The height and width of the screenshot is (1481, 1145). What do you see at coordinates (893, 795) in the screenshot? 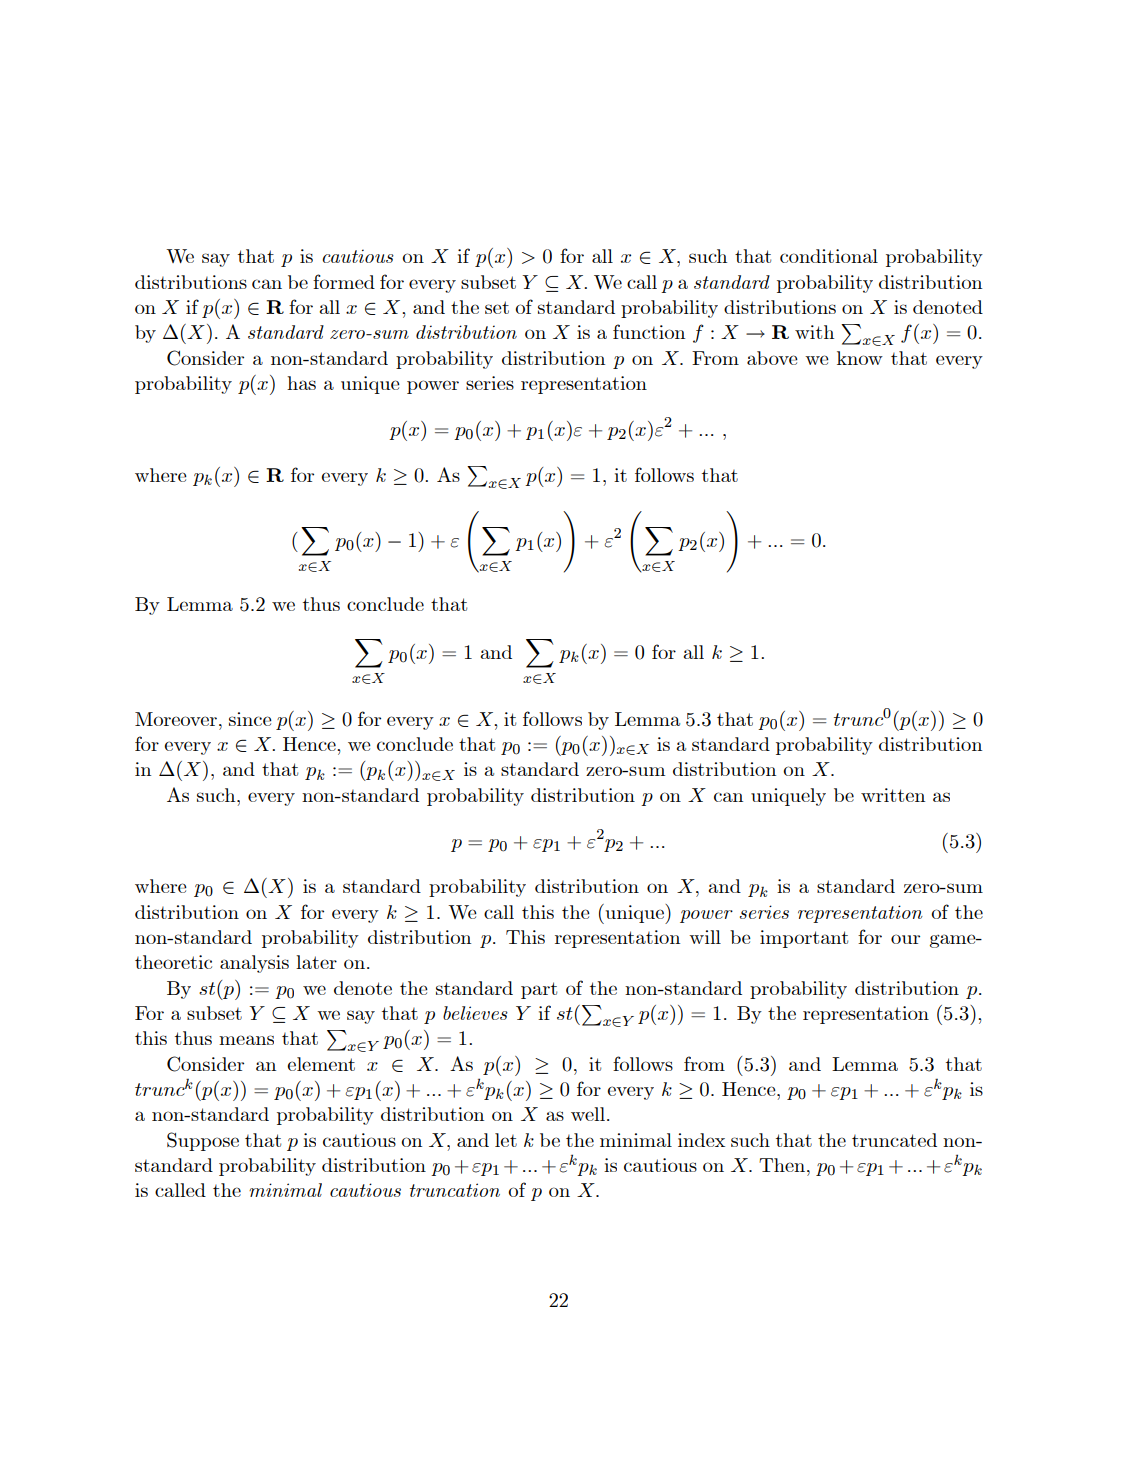
I see `written` at bounding box center [893, 795].
